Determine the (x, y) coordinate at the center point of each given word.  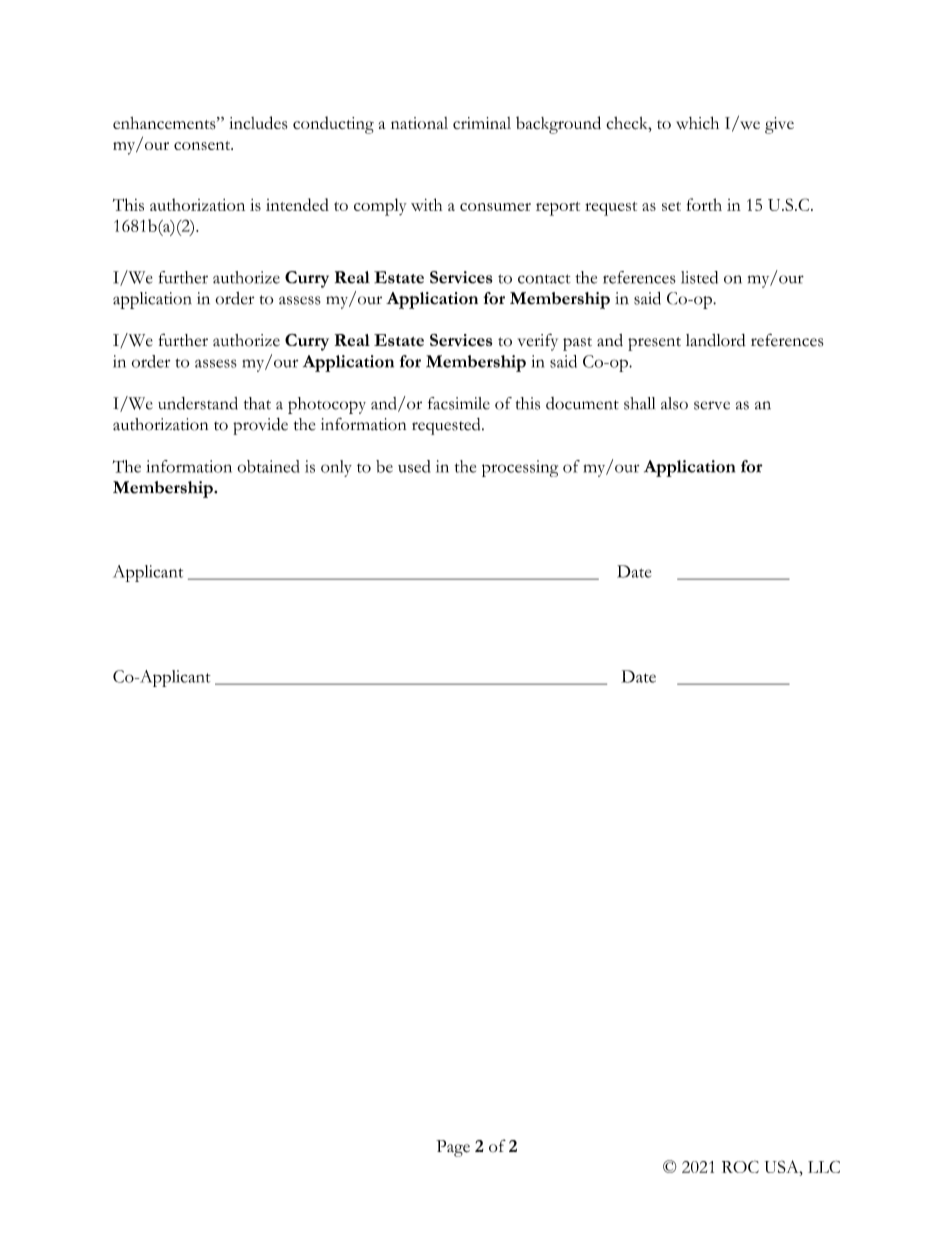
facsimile (459, 403)
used (414, 466)
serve (712, 405)
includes (258, 123)
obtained (268, 466)
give (779, 125)
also (674, 403)
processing (520, 468)
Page (453, 1148)
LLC (824, 1166)
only (336, 468)
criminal (482, 123)
